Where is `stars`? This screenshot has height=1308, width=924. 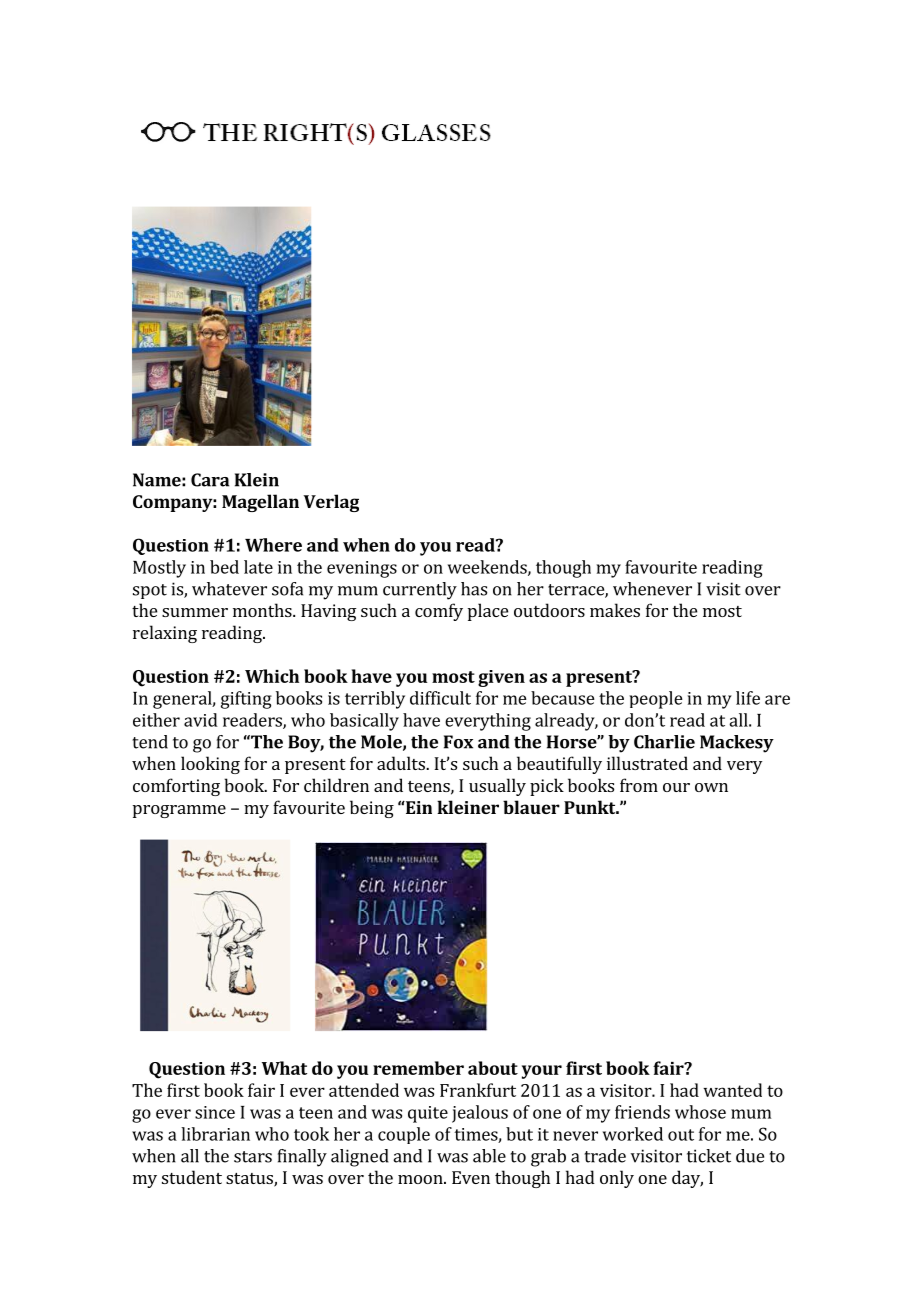
stars is located at coordinates (253, 1157).
